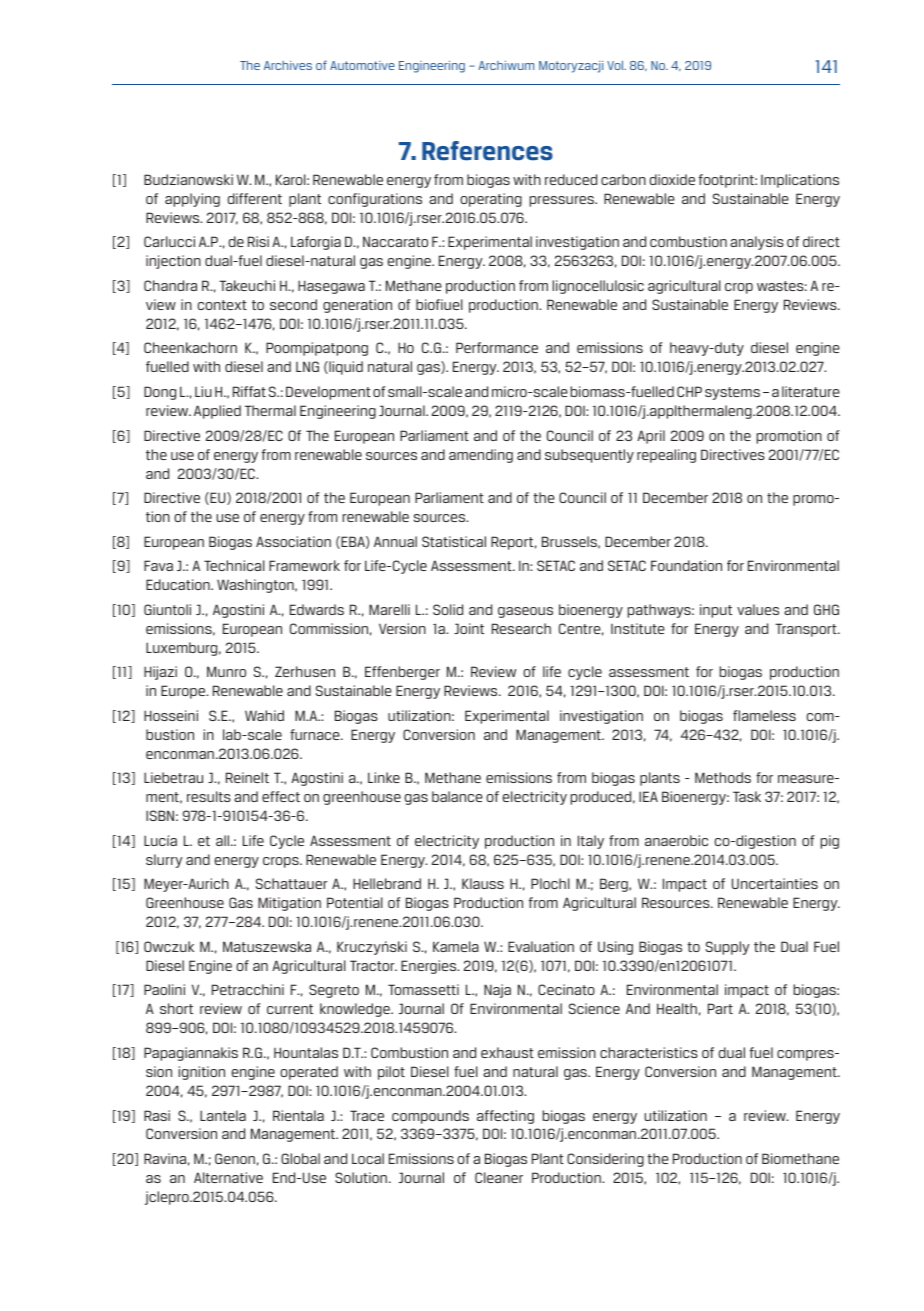 The width and height of the page is (924, 1311). I want to click on Considering, so click(605, 1160).
